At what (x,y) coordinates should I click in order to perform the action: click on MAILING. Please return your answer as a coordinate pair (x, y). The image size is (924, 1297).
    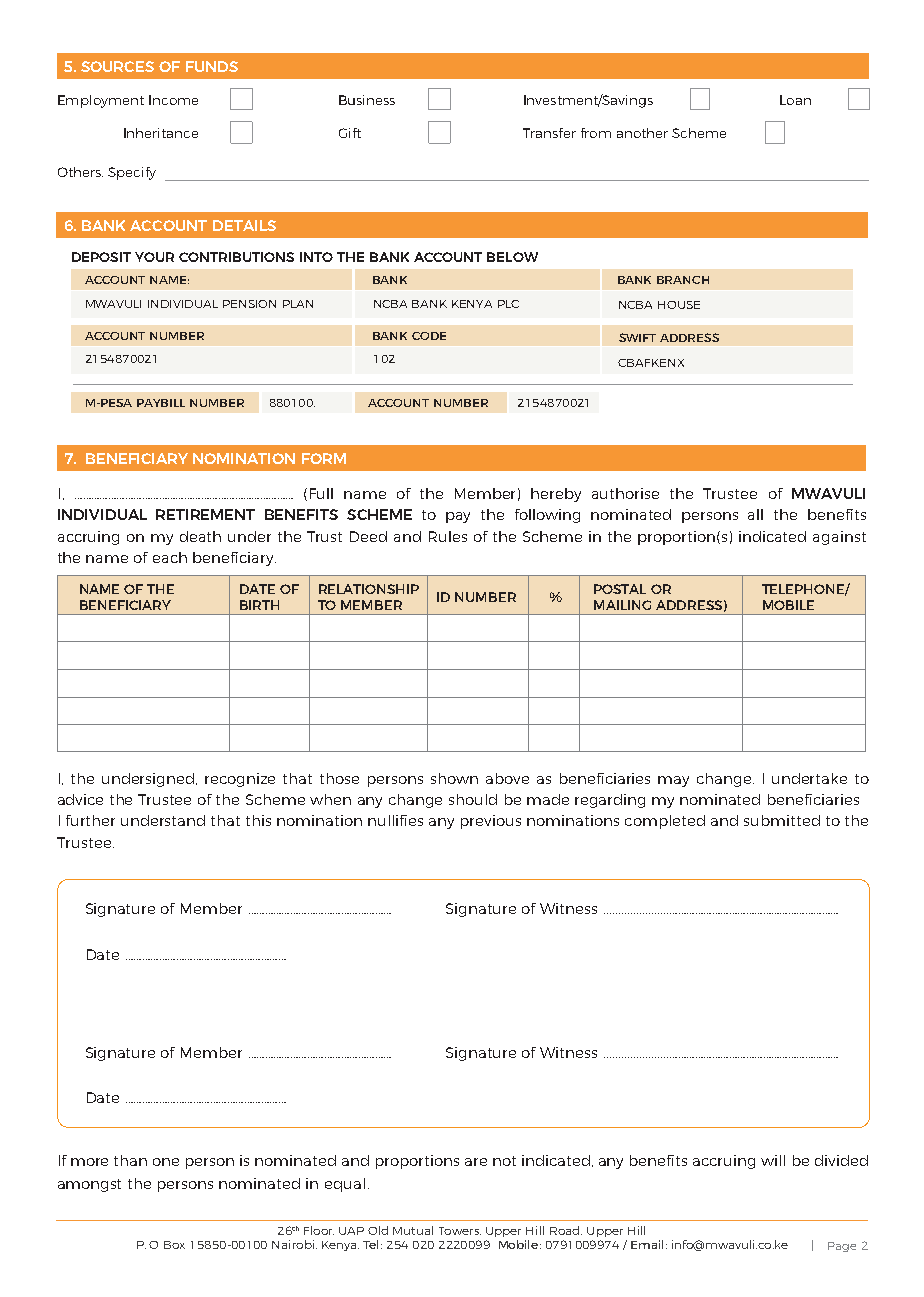
    Looking at the image, I should click on (622, 605).
